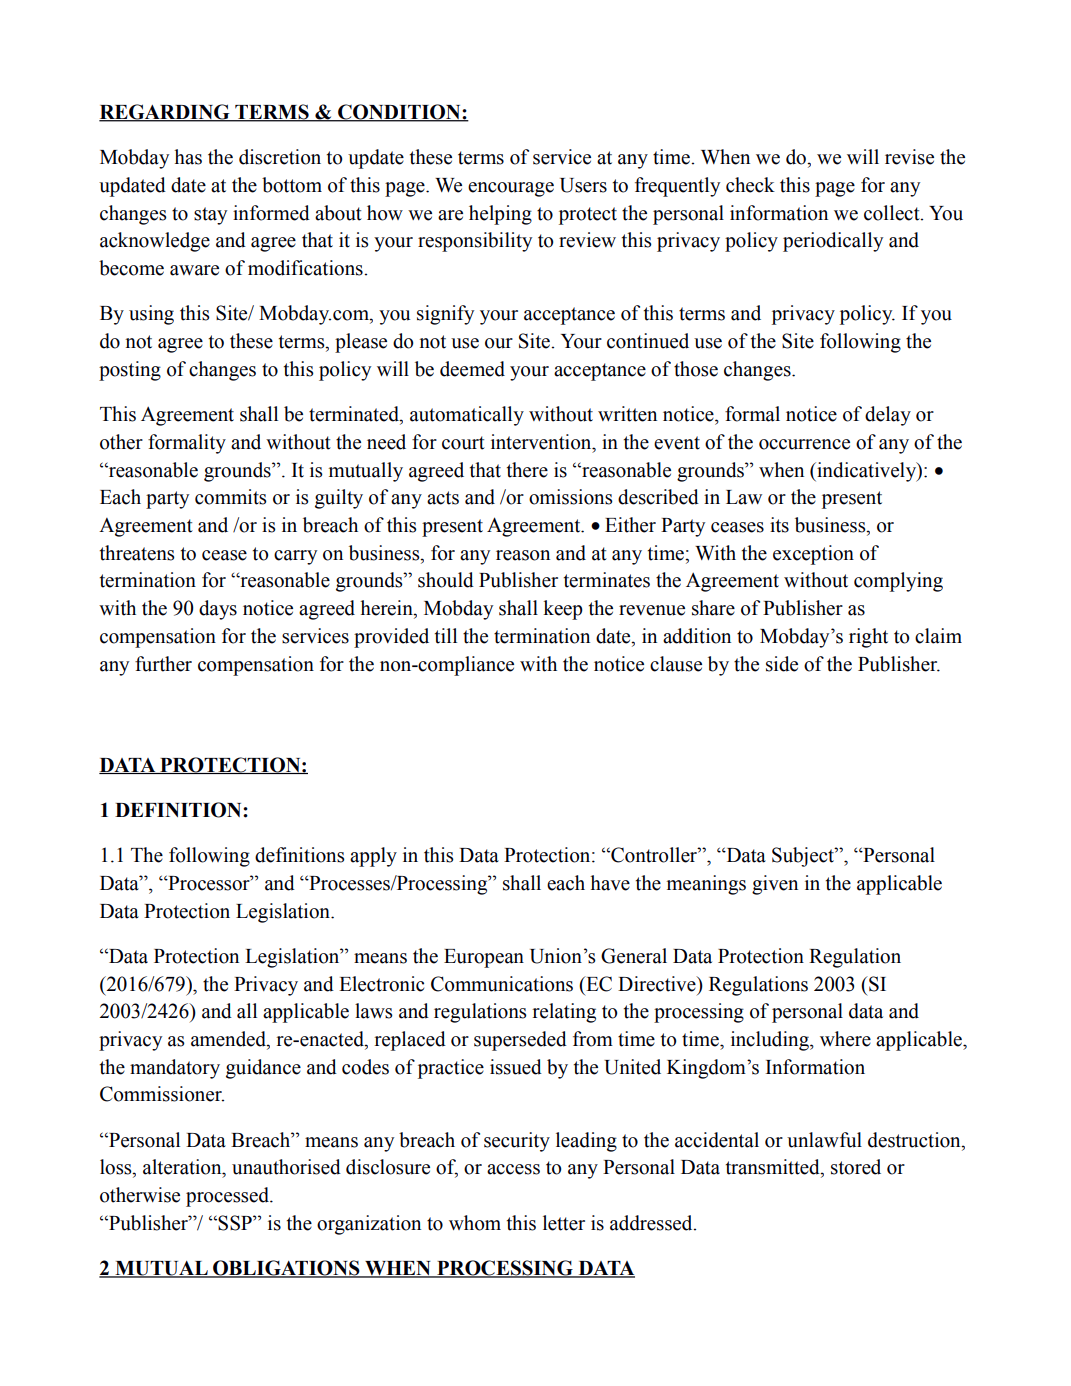 Image resolution: width=1071 pixels, height=1386 pixels. I want to click on omissions, so click(571, 497).
